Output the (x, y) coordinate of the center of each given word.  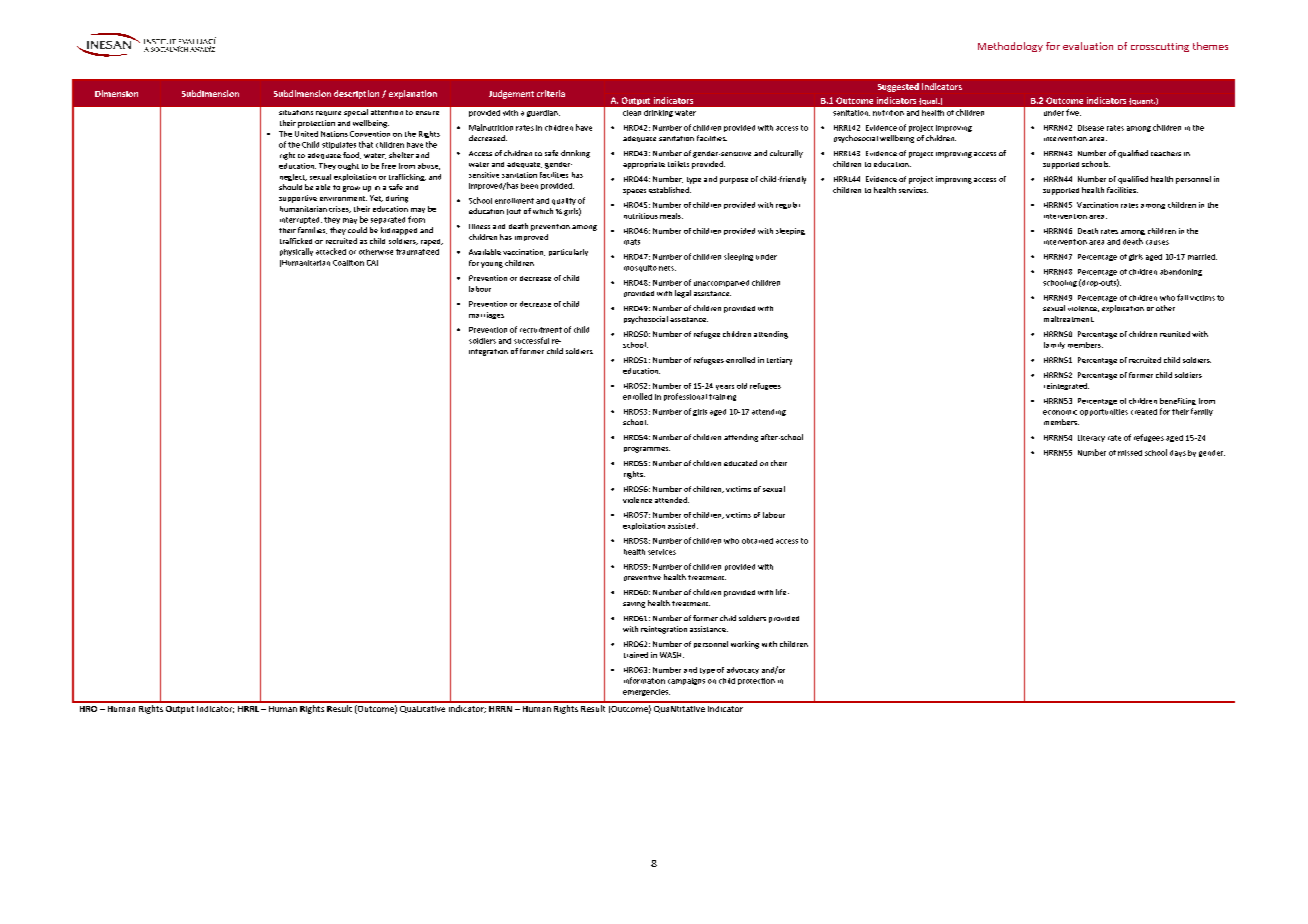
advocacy (743, 670)
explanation (413, 94)
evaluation (1088, 46)
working (745, 645)
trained (636, 655)
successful (531, 340)
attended (672, 500)
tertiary (779, 361)
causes (1157, 242)
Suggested (898, 87)
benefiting (1178, 401)
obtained (757, 541)
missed (1130, 453)
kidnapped (399, 231)
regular (788, 205)
